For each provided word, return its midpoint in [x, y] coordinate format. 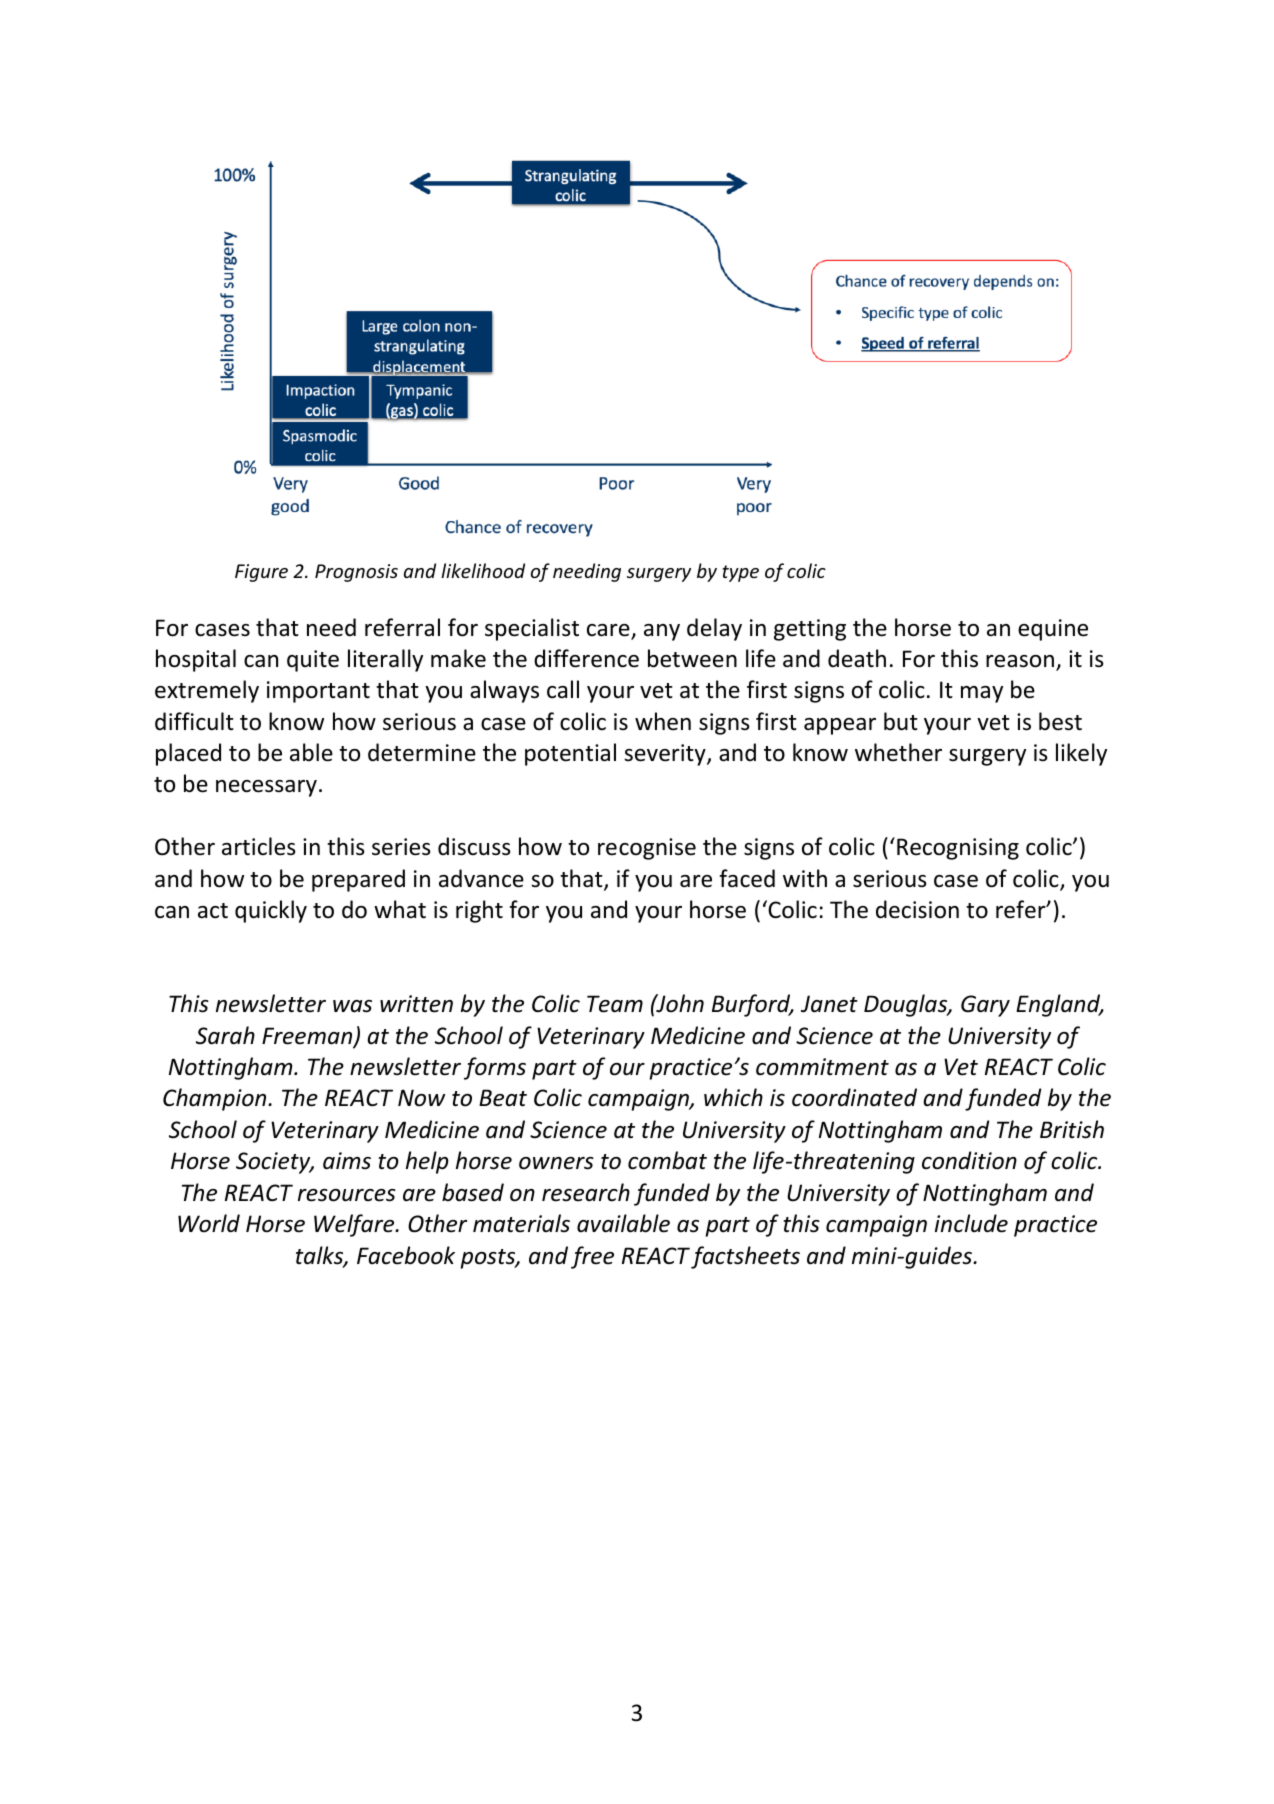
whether [898, 752]
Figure [261, 573]
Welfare [355, 1225]
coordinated [854, 1097]
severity [666, 755]
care [609, 631]
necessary [266, 788]
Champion [216, 1099]
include [971, 1223]
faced [747, 878]
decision [917, 909]
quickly [271, 911]
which [733, 1097]
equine [1053, 630]
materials [521, 1223]
